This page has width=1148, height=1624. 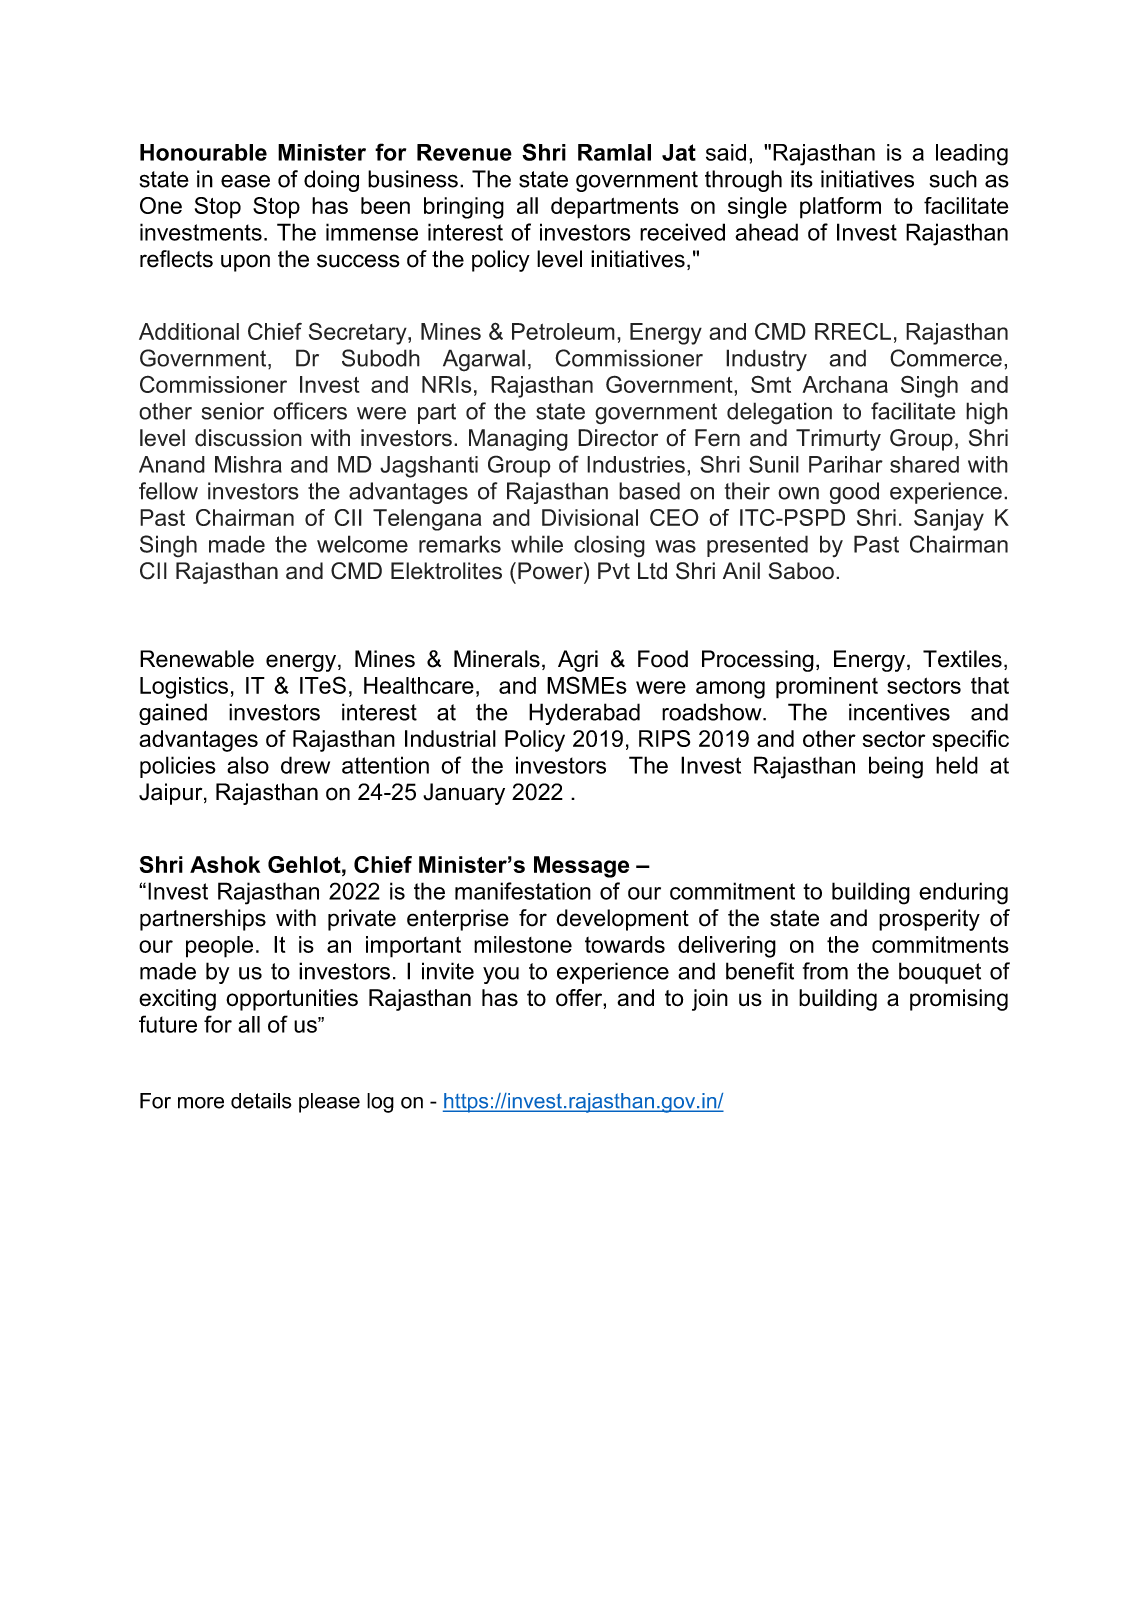 What do you see at coordinates (679, 152) in the page?
I see `Jat` at bounding box center [679, 152].
